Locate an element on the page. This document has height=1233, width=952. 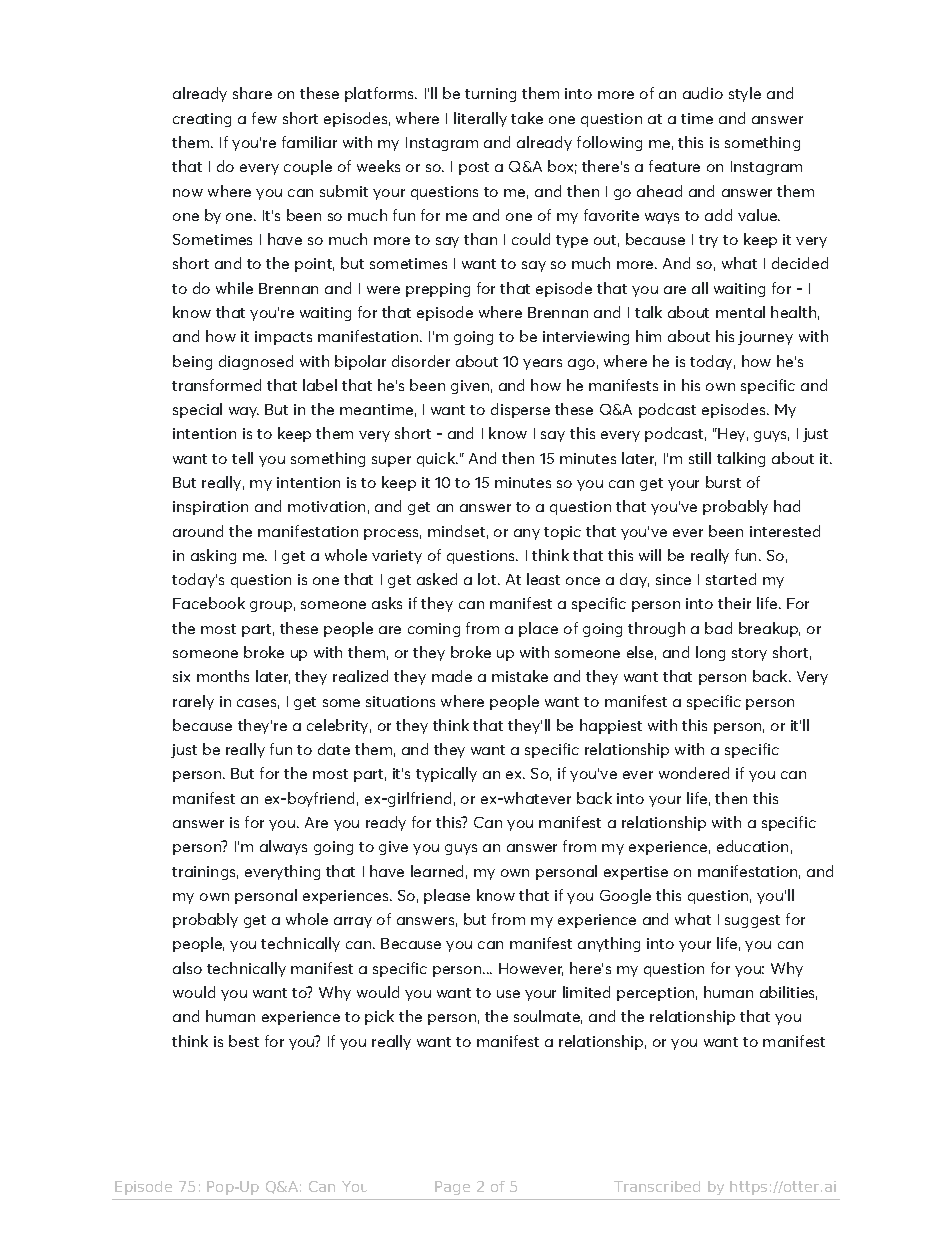
few is located at coordinates (264, 118).
